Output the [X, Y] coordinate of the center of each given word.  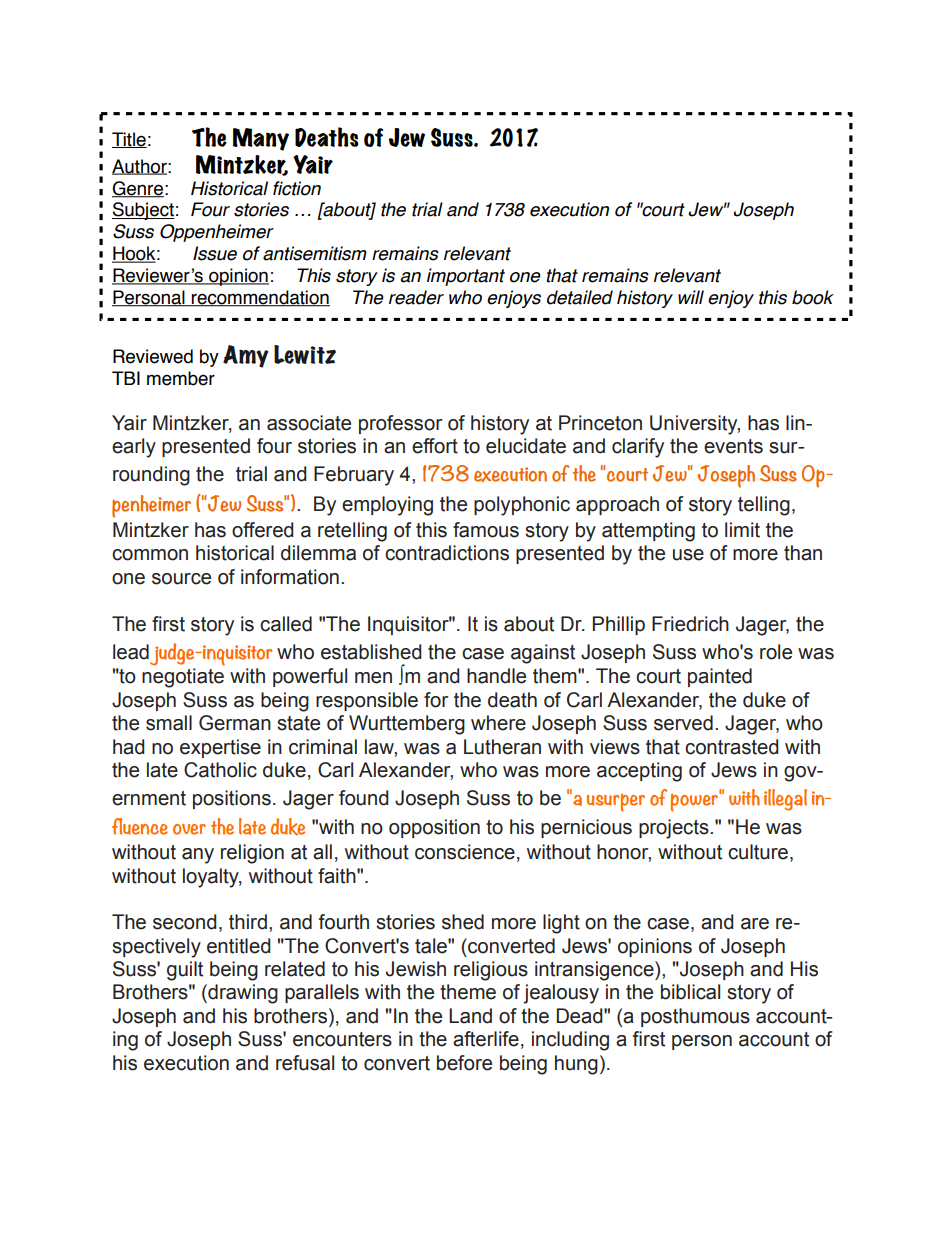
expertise [220, 748]
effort [435, 446]
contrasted [732, 747]
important [466, 277]
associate [309, 423]
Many [261, 139]
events [733, 446]
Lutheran [502, 747]
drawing [242, 994]
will [691, 297]
